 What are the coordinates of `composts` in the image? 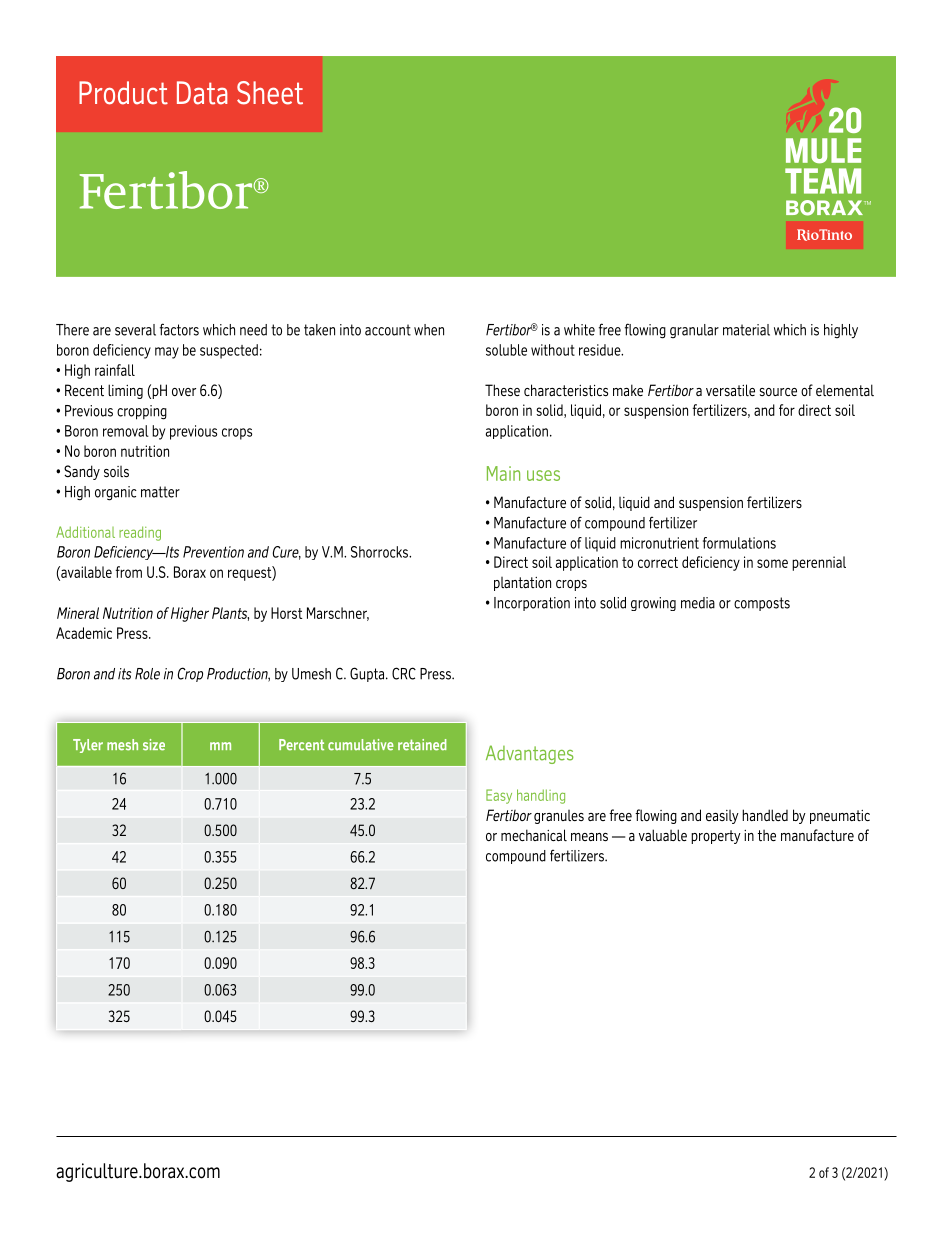 It's located at (762, 604).
